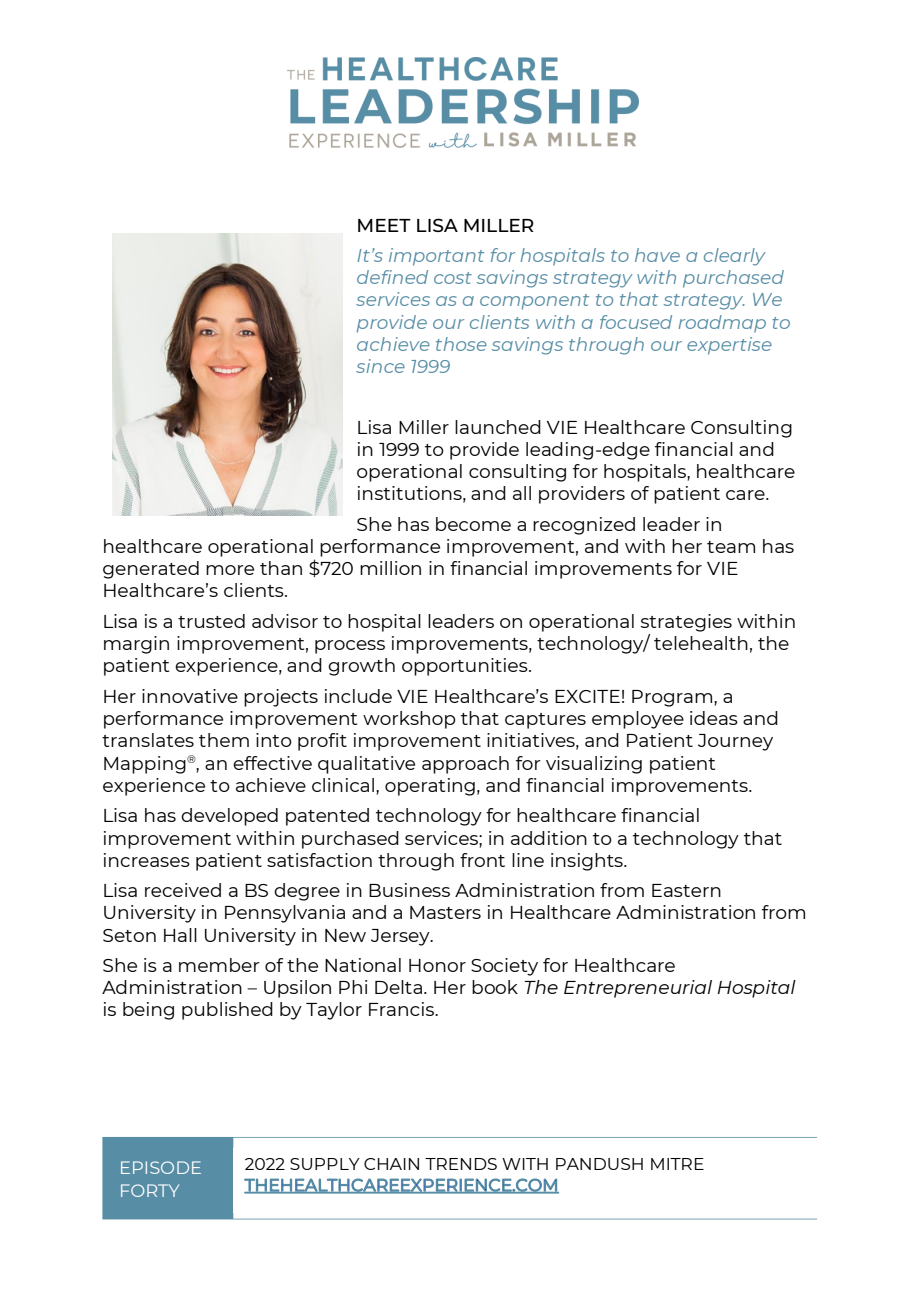 This screenshot has width=924, height=1308. Describe the element at coordinates (436, 257) in the screenshot. I see `important` at that location.
